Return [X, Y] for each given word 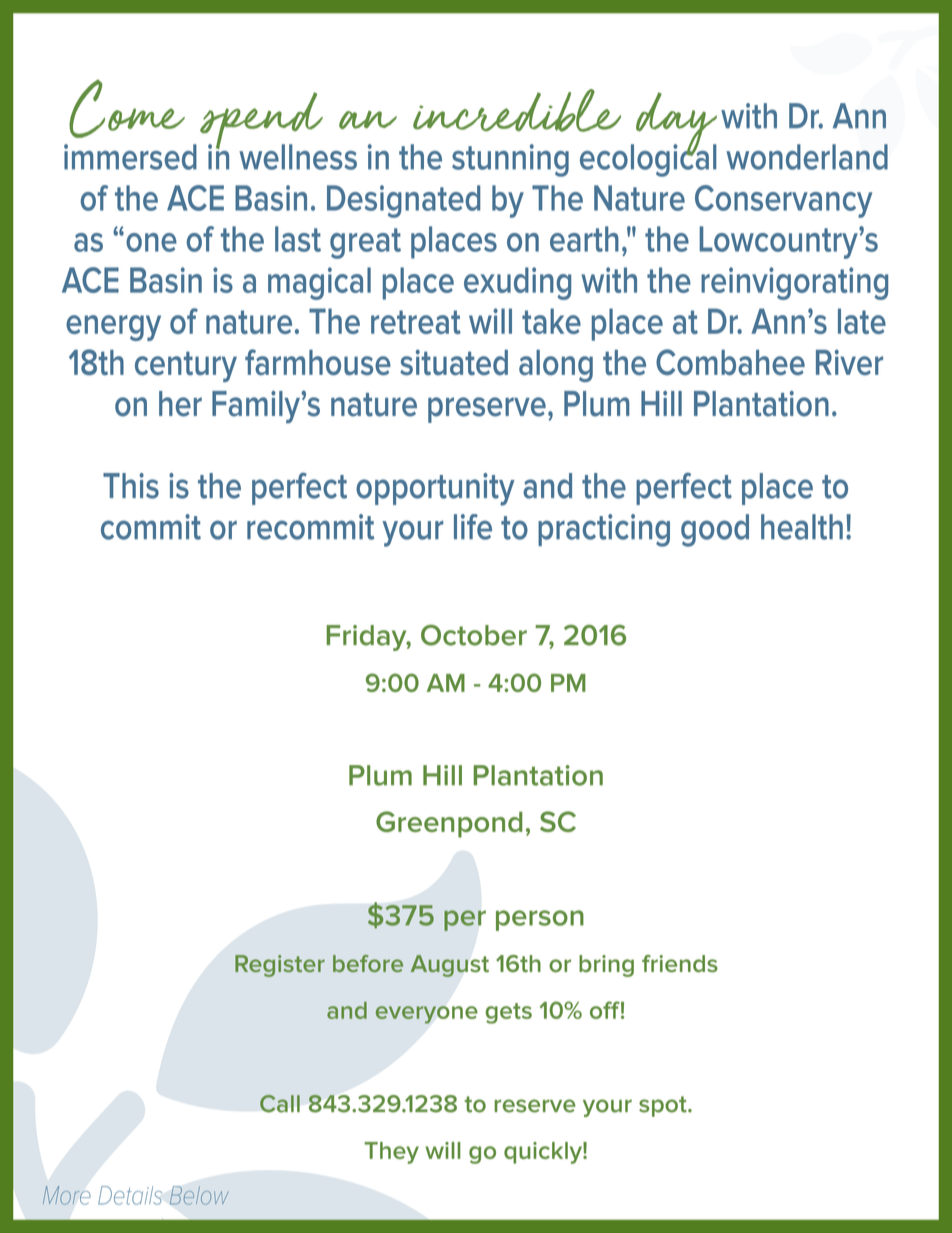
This [131, 486]
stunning [510, 160]
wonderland [807, 157]
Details [130, 1195]
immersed [130, 157]
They [391, 1153]
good [715, 530]
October [474, 635]
